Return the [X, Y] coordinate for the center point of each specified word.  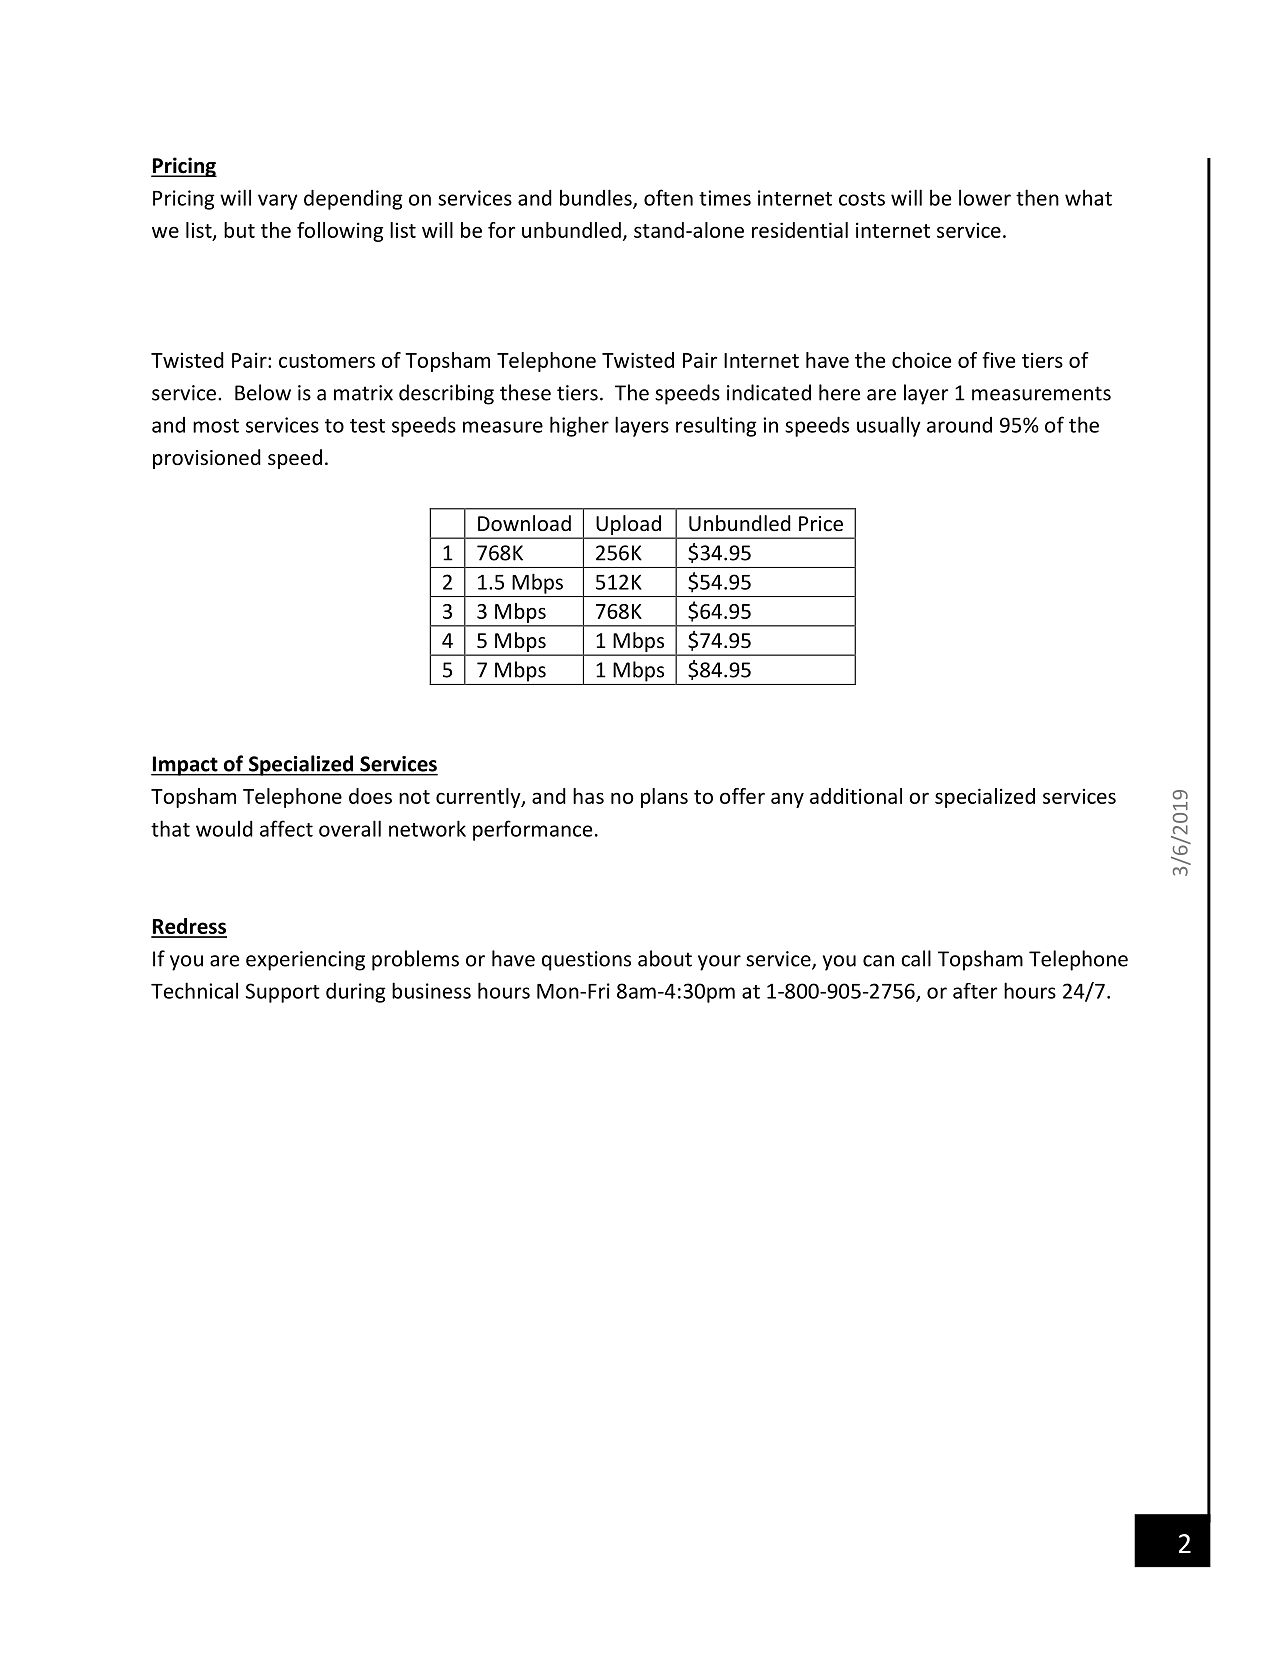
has [588, 796]
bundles [597, 198]
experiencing [305, 961]
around [959, 425]
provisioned [207, 459]
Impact [185, 766]
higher [579, 426]
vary [278, 202]
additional [856, 796]
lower [985, 197]
